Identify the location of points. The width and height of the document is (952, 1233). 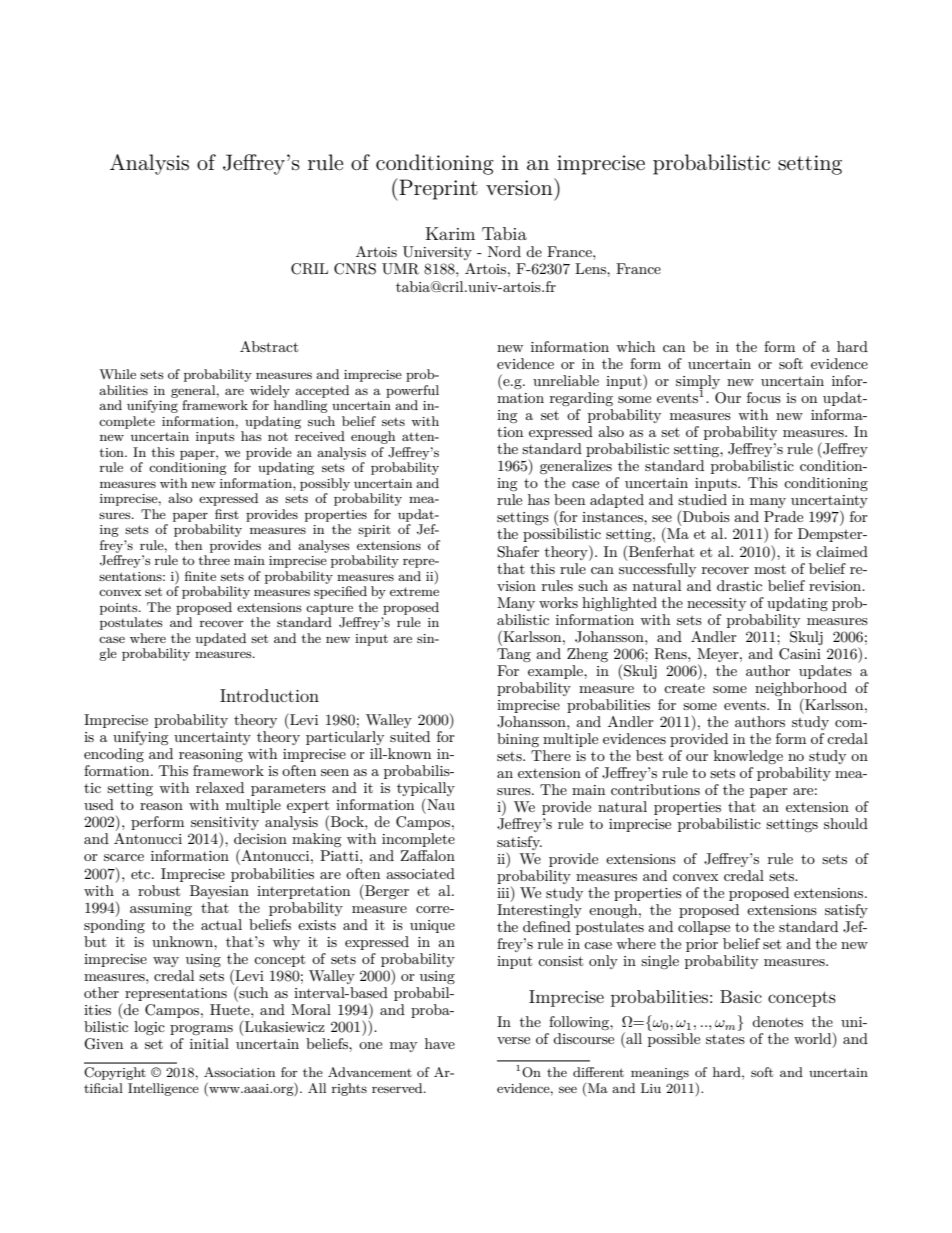
(120, 609).
